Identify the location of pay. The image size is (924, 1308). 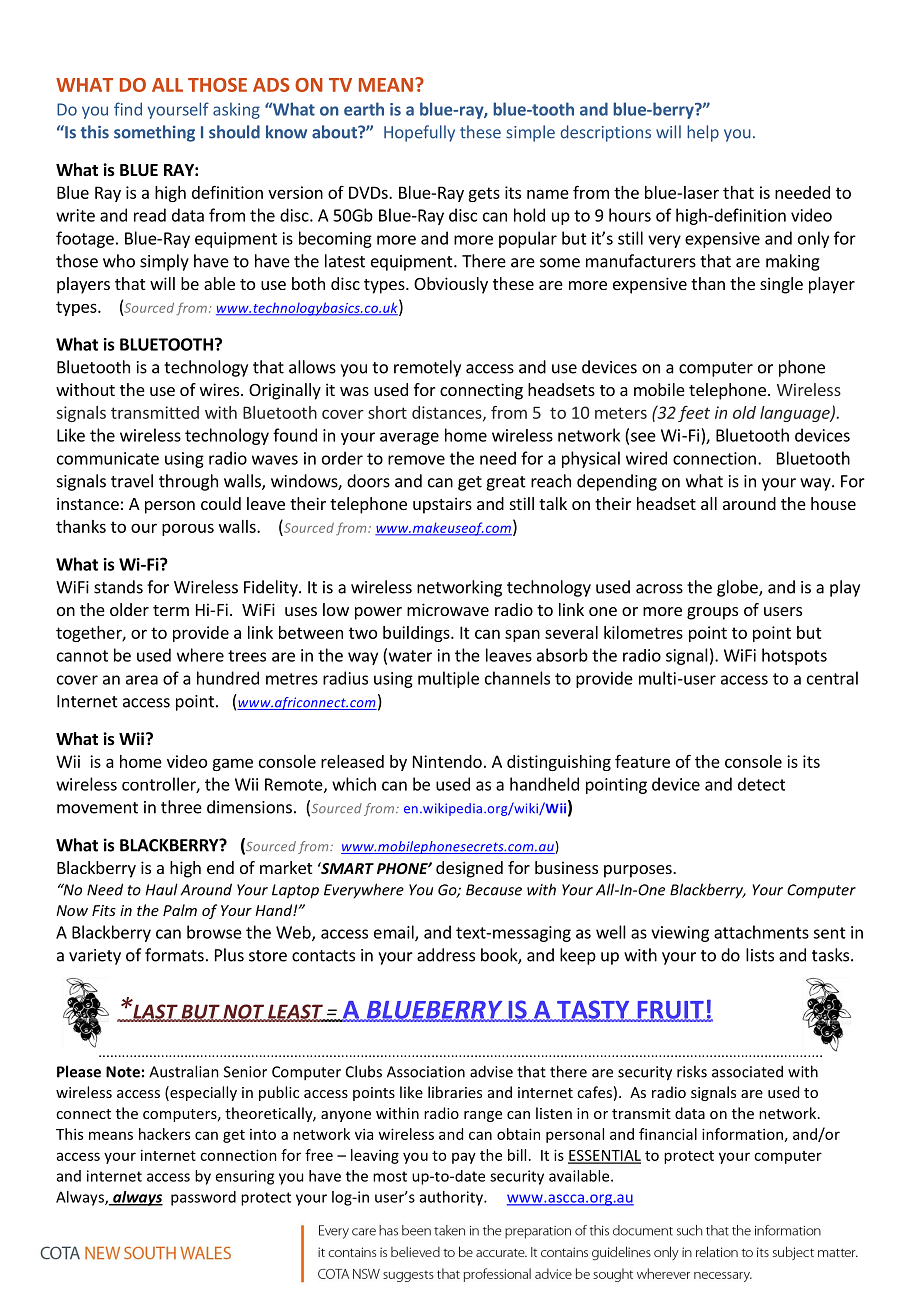
(464, 1158).
